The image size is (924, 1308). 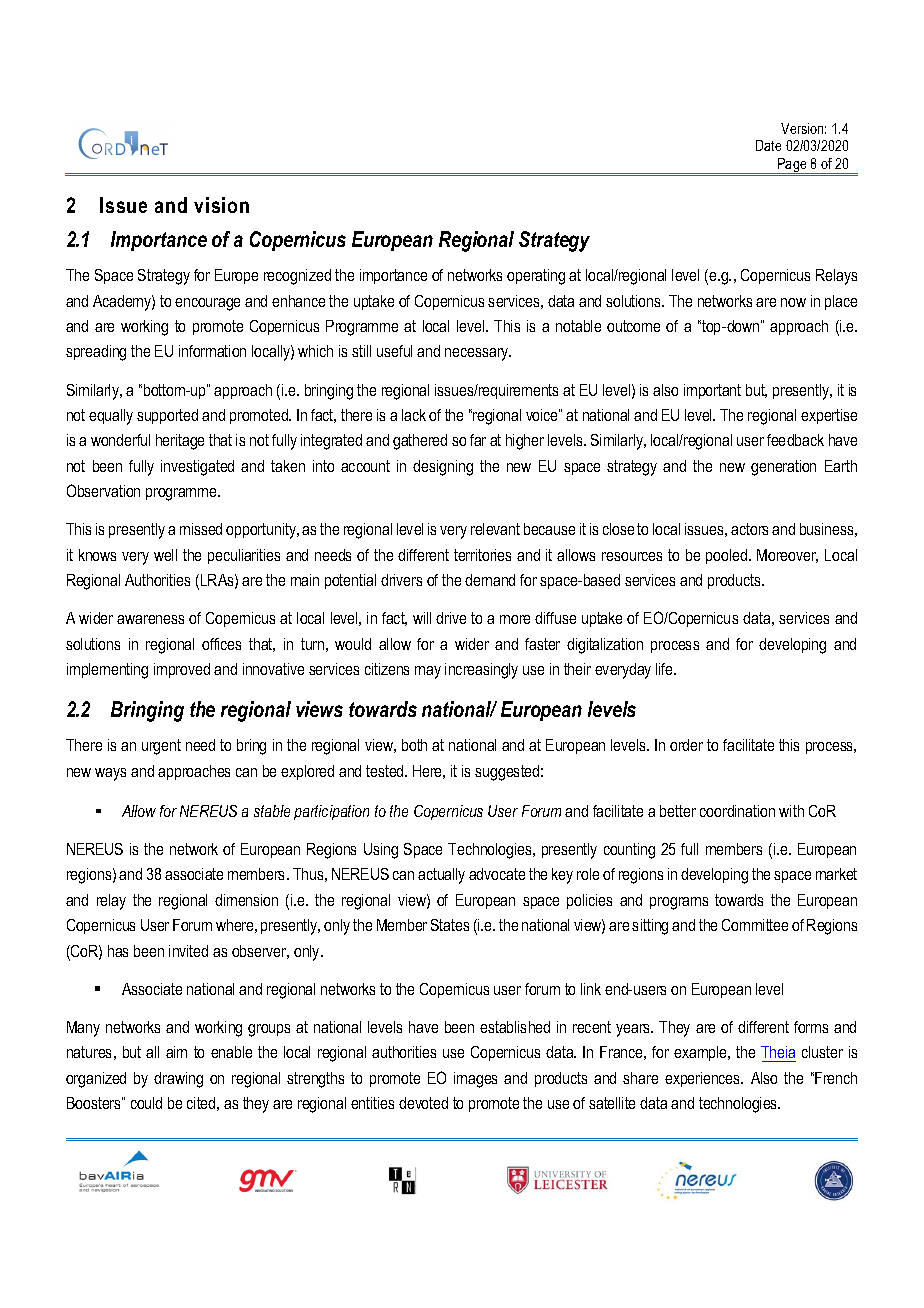 I want to click on Page, so click(x=792, y=166).
